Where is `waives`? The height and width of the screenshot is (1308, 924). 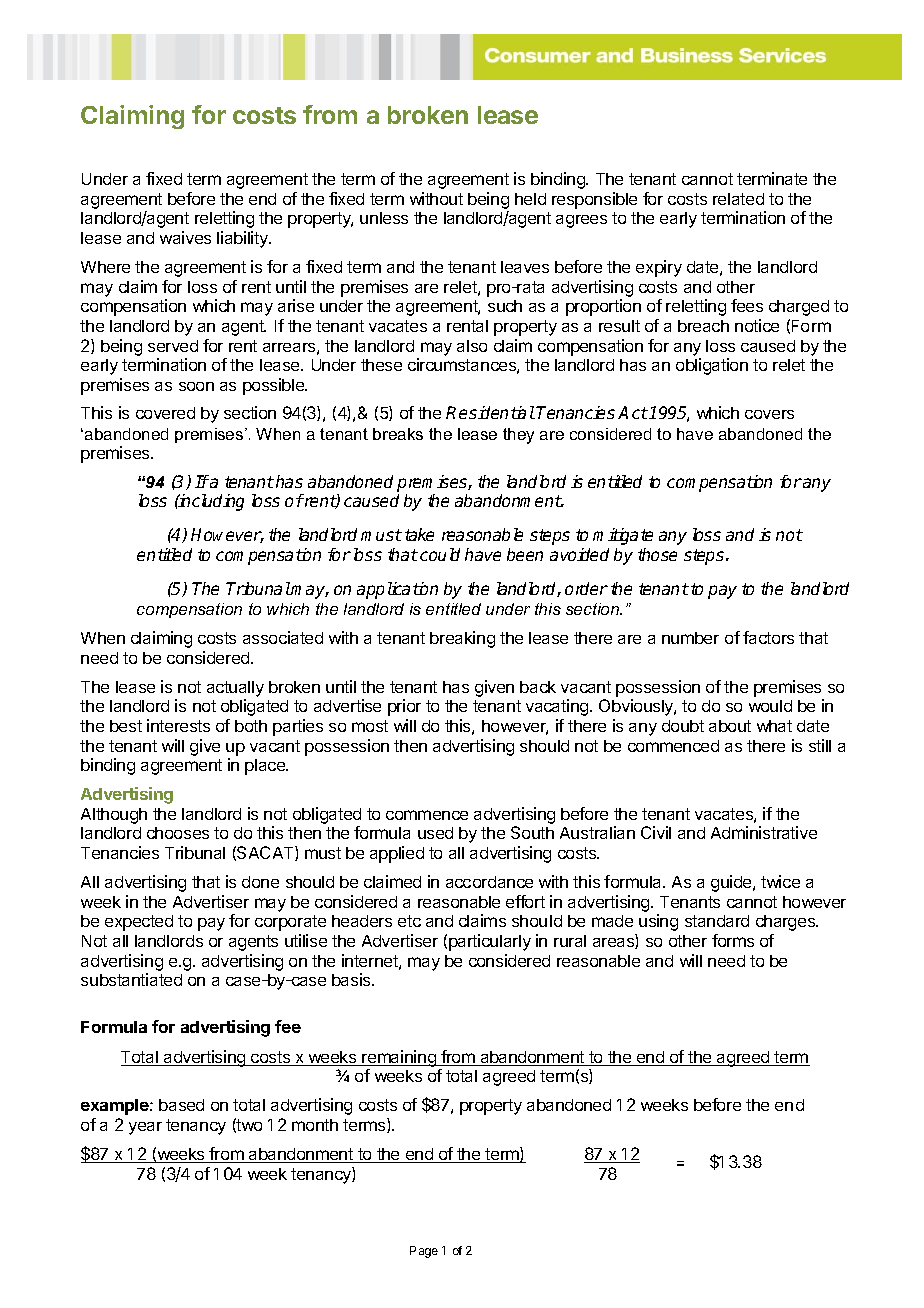
waives is located at coordinates (185, 237).
